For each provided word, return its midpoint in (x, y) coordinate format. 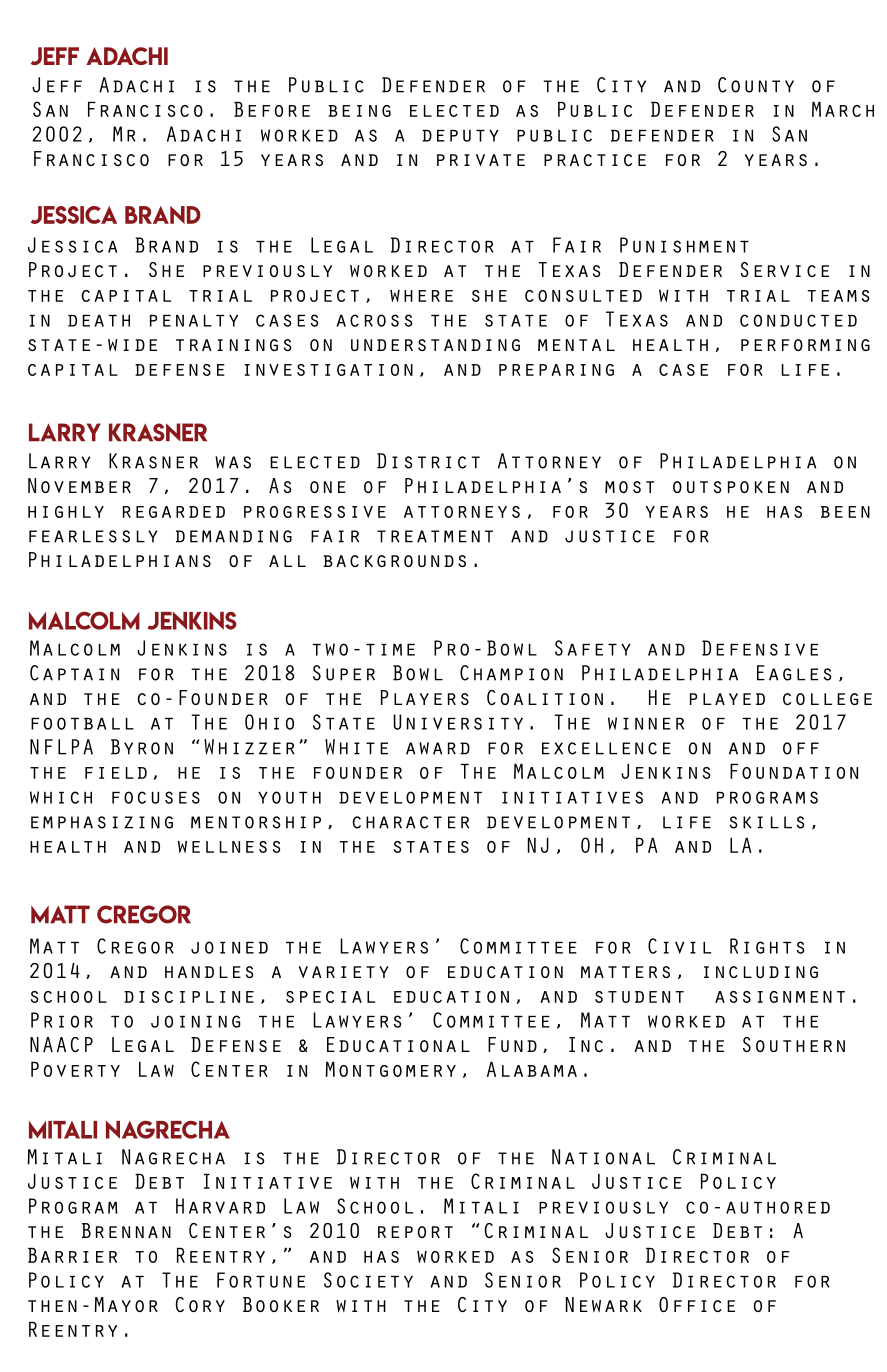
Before (272, 109)
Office (697, 1304)
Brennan (126, 1230)
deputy (460, 135)
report (415, 1232)
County (756, 85)
